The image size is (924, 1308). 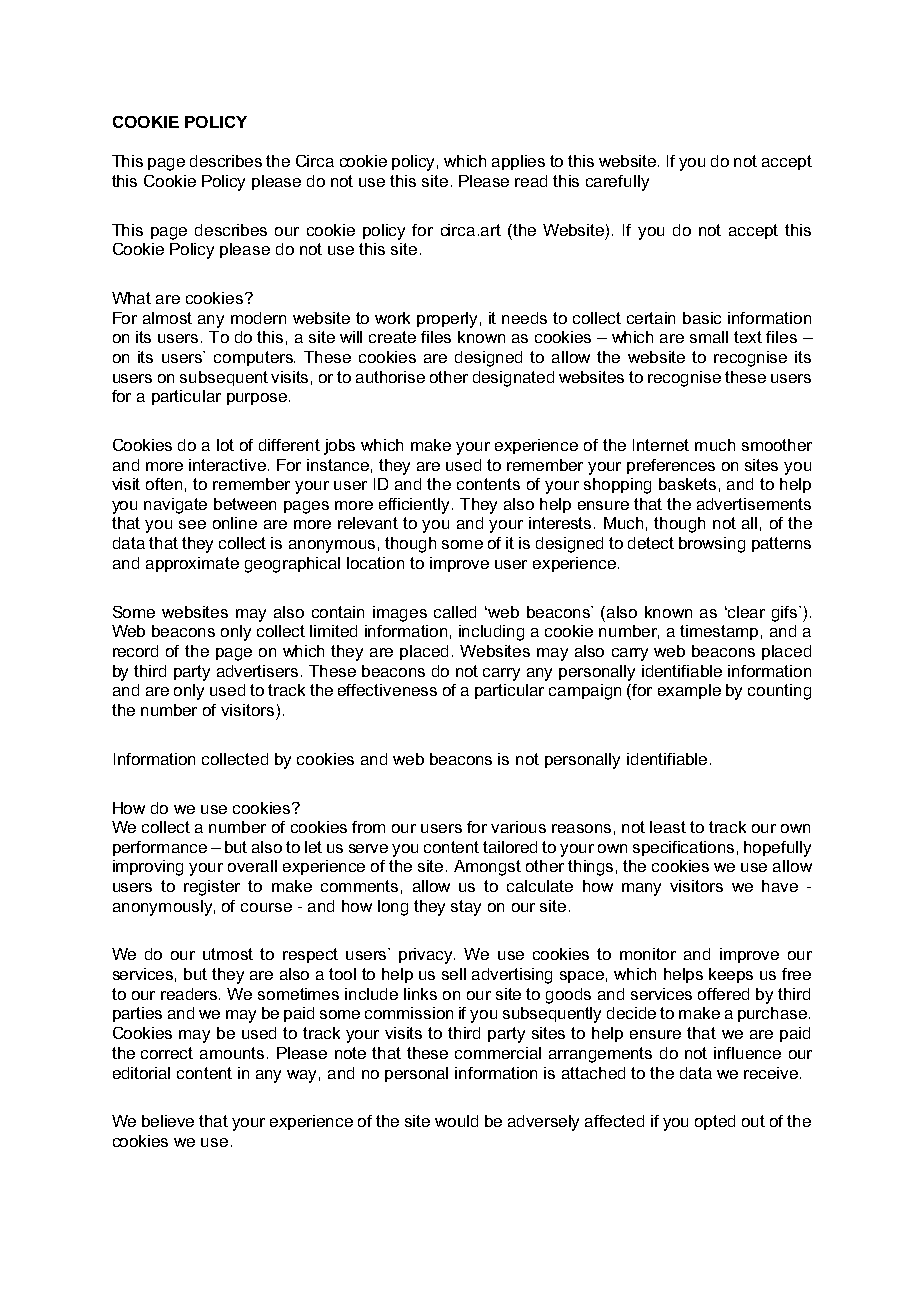 I want to click on advertisers, so click(x=257, y=671).
